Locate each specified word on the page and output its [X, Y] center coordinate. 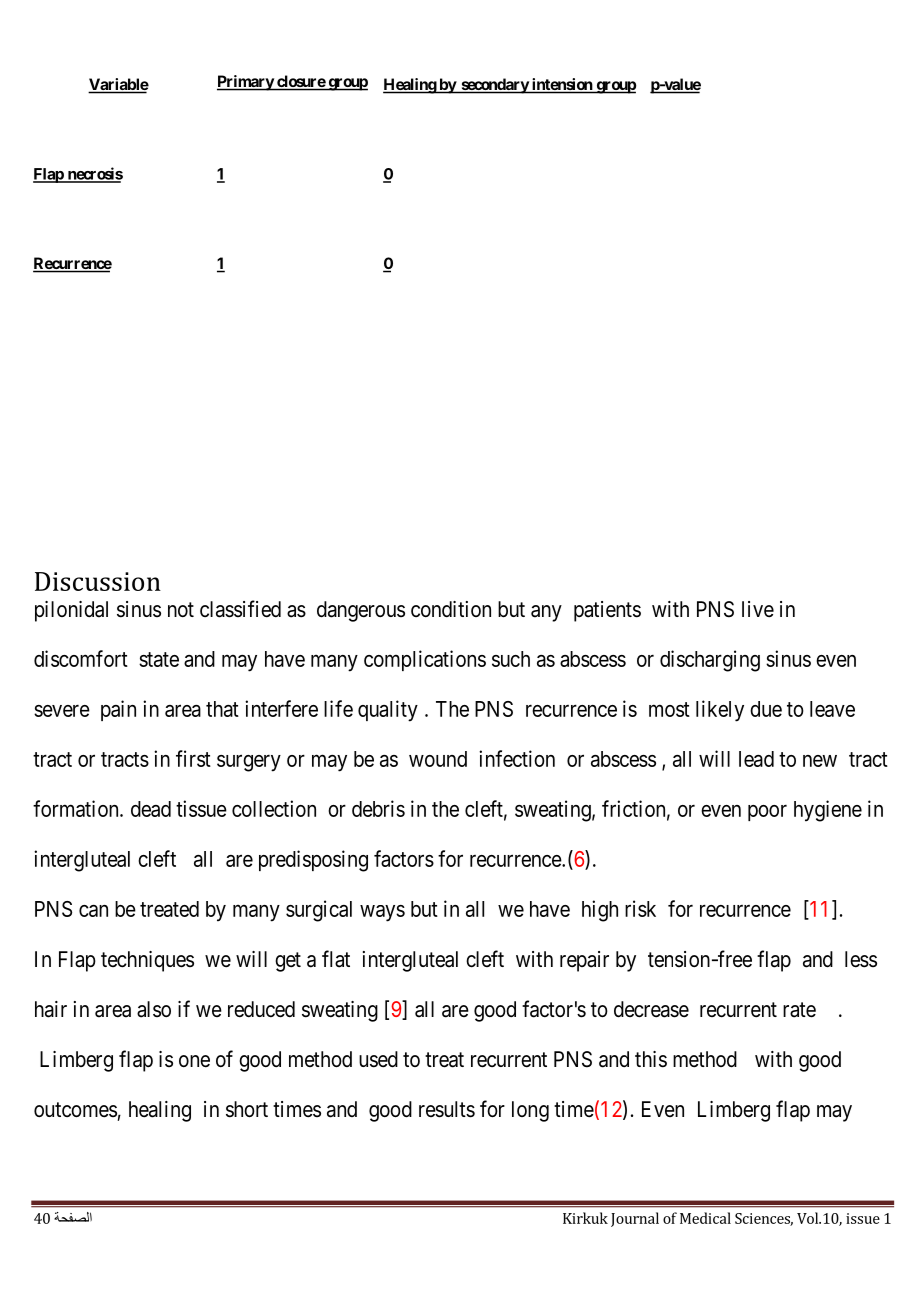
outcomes [75, 1110]
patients [607, 611]
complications [425, 660]
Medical [705, 1218]
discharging [710, 661]
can [93, 911]
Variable [118, 85]
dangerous [361, 611]
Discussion [98, 581]
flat [336, 959]
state [159, 659]
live [758, 609]
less [861, 959]
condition [451, 609]
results [447, 1109]
